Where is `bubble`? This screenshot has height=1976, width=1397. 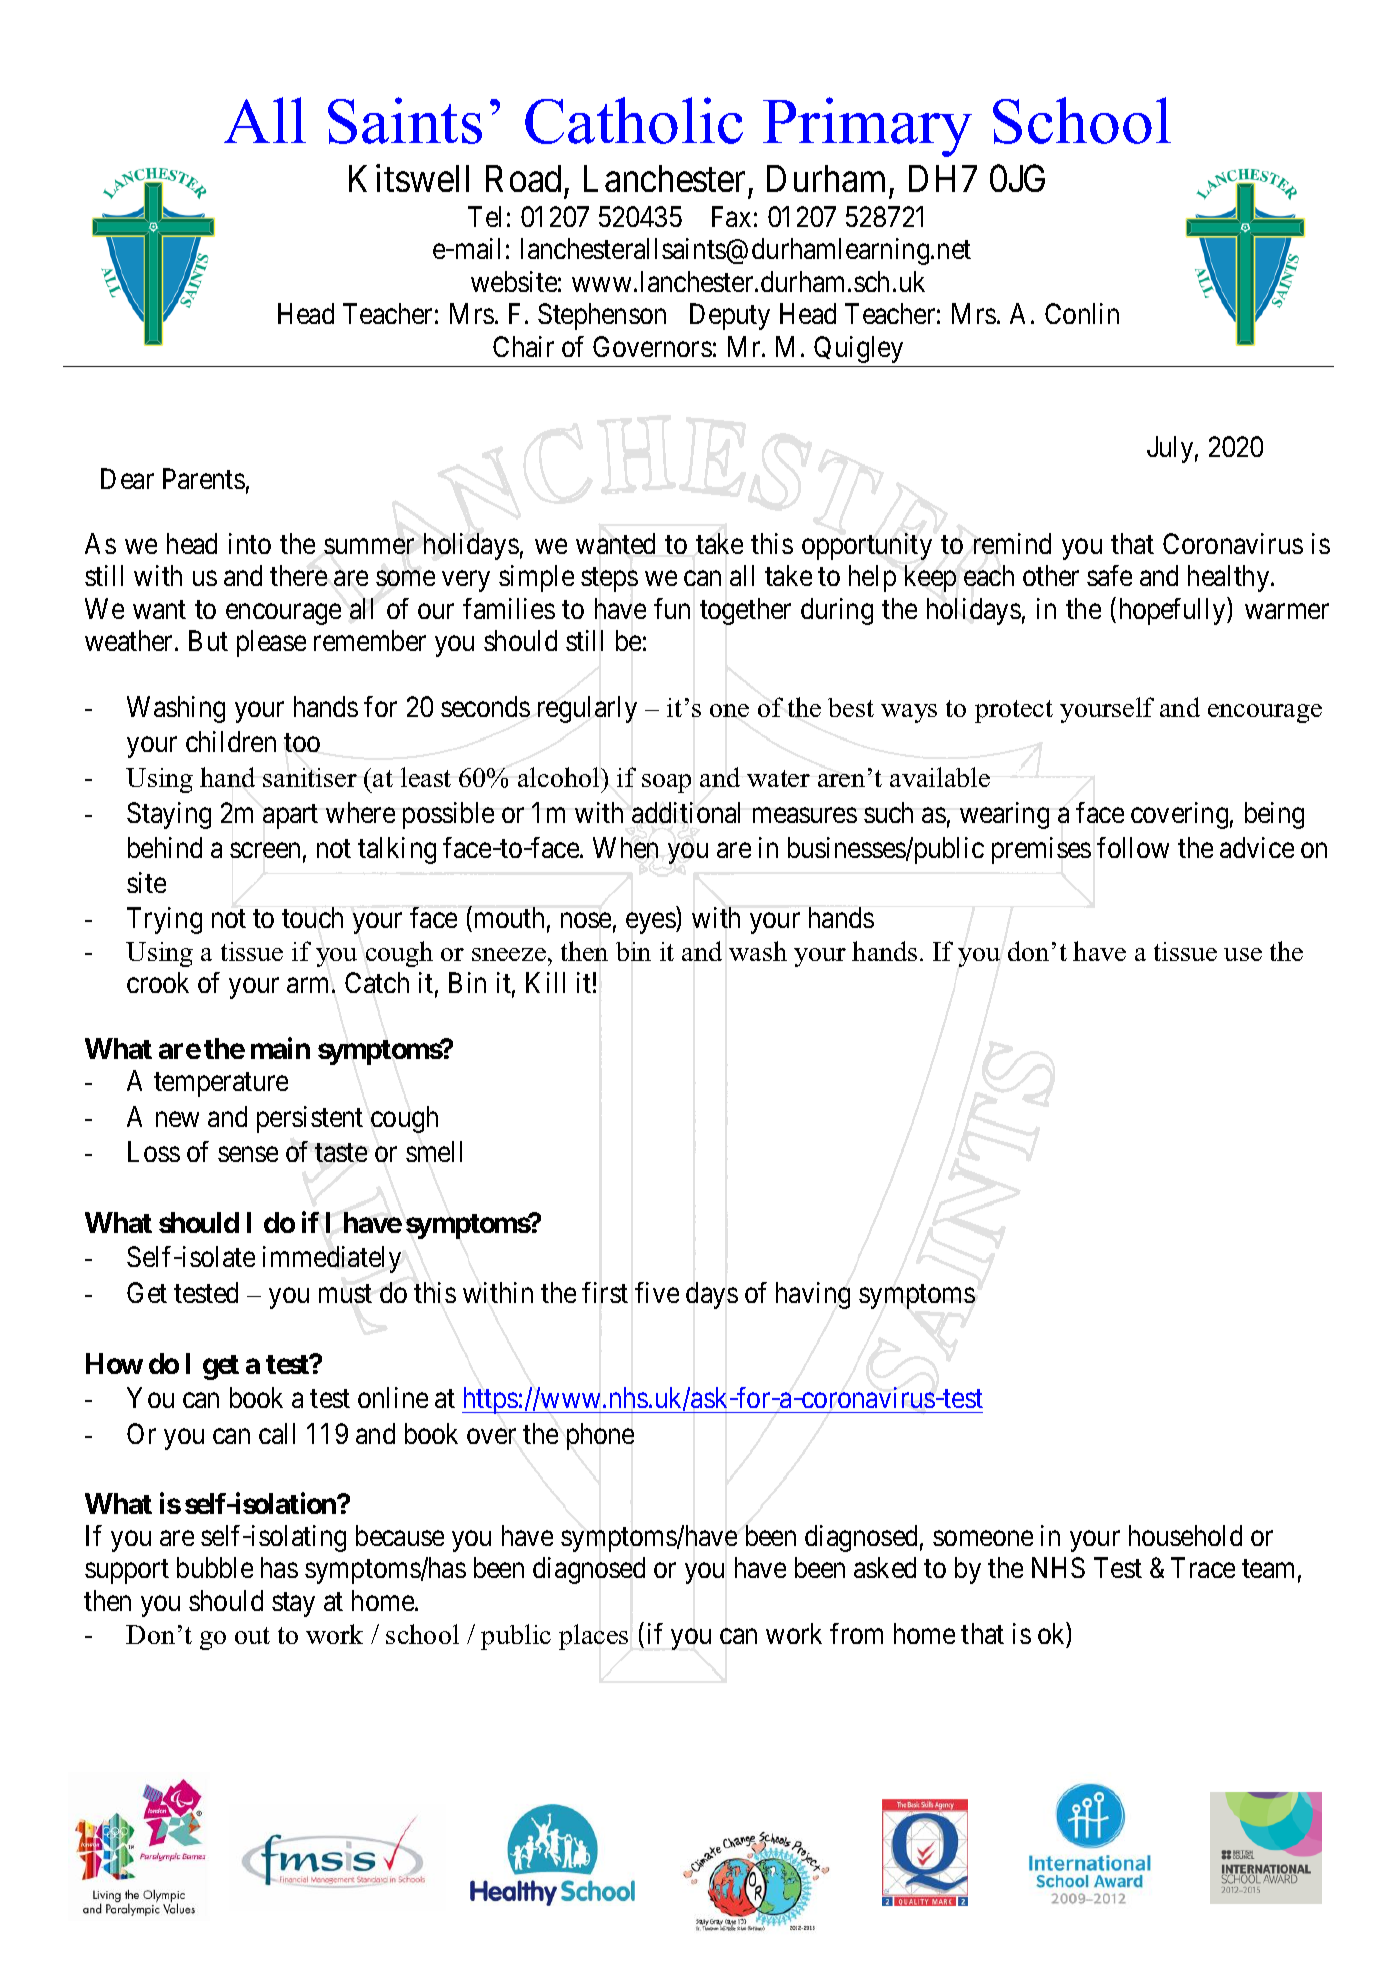
bubble is located at coordinates (215, 1567).
